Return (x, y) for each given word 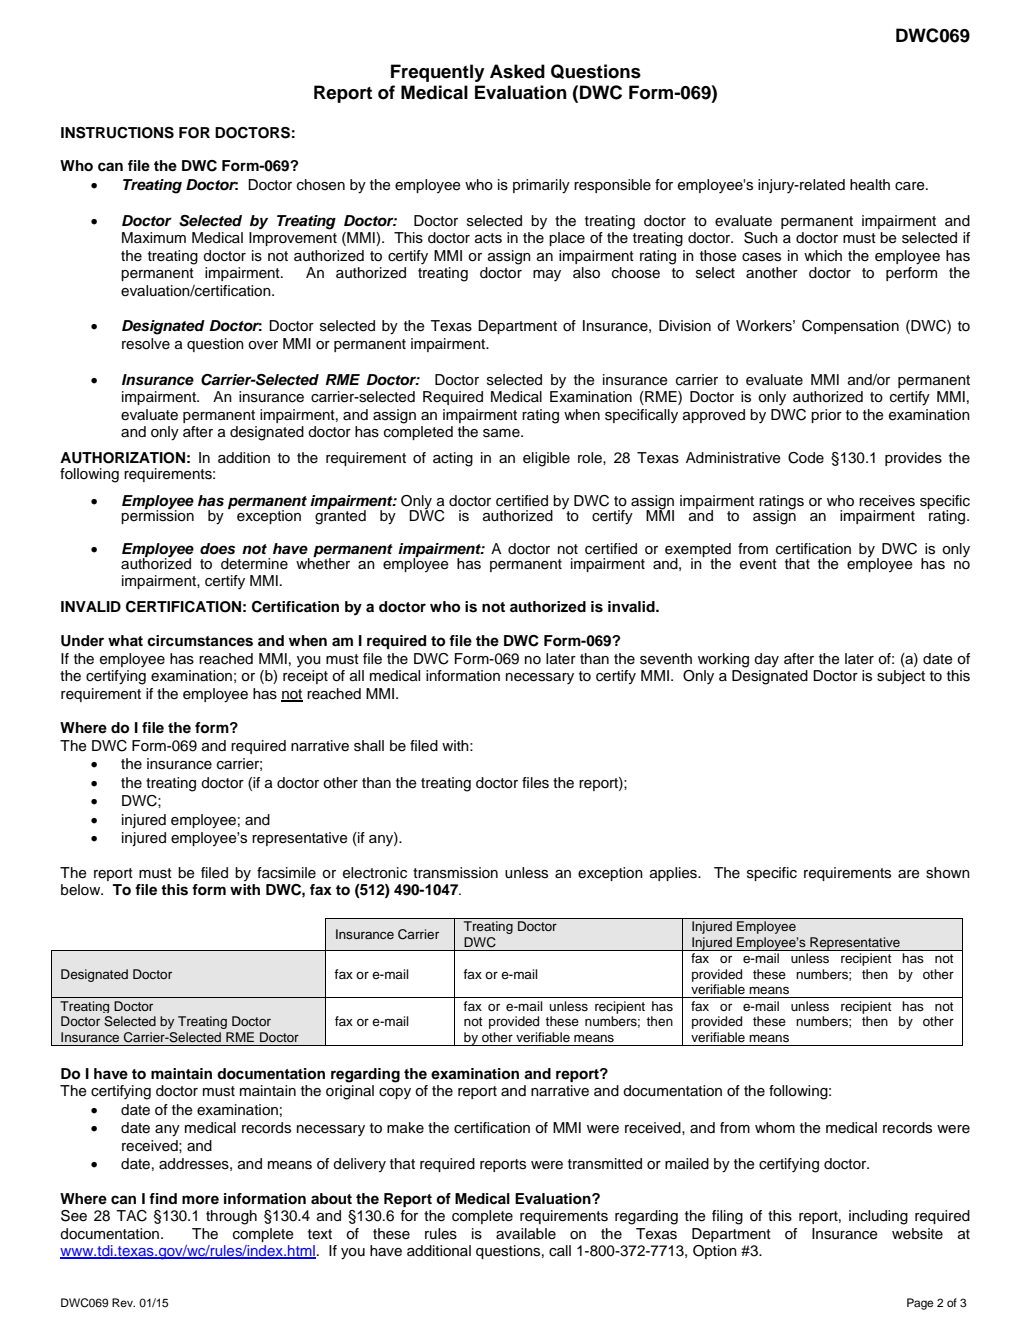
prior (826, 416)
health (870, 185)
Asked (517, 71)
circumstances (200, 641)
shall (369, 746)
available (526, 1233)
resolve (146, 344)
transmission (455, 873)
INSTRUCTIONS (117, 133)
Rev (123, 1302)
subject (901, 677)
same (502, 433)
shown (948, 873)
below (82, 890)
